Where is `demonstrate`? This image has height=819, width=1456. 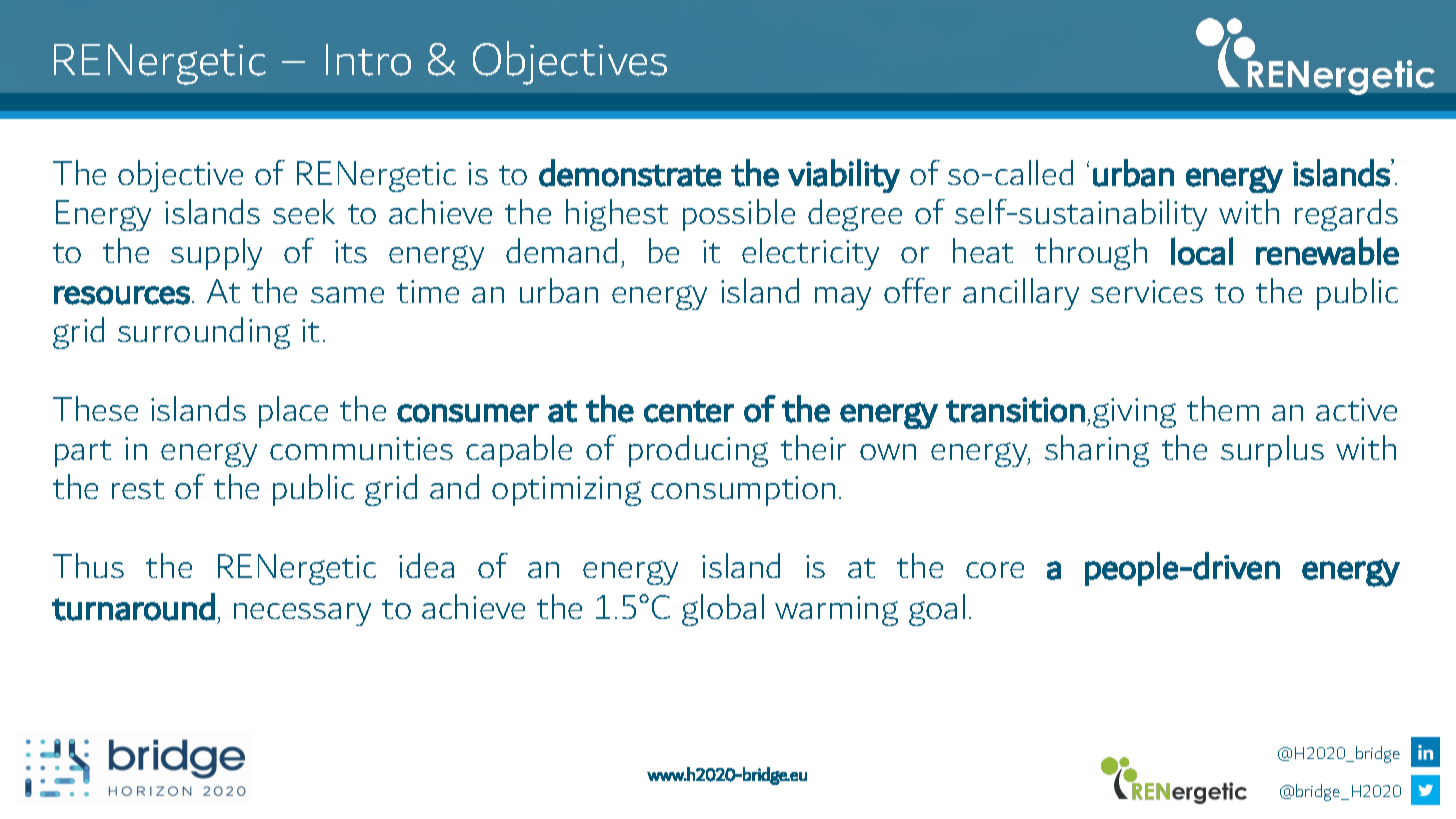 demonstrate is located at coordinates (630, 173).
